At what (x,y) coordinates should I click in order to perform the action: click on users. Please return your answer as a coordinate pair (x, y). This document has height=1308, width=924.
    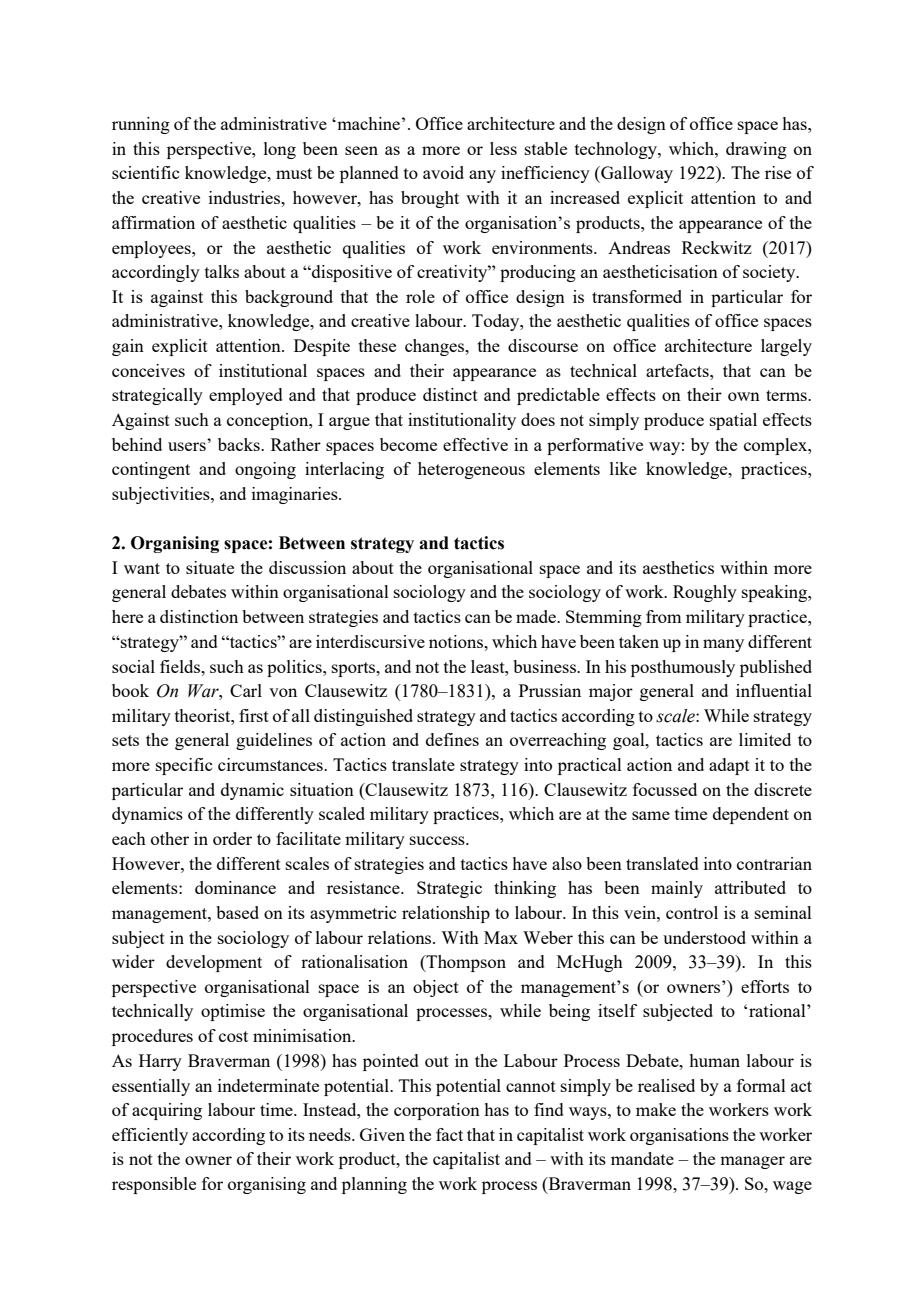
    Looking at the image, I should click on (187, 446).
